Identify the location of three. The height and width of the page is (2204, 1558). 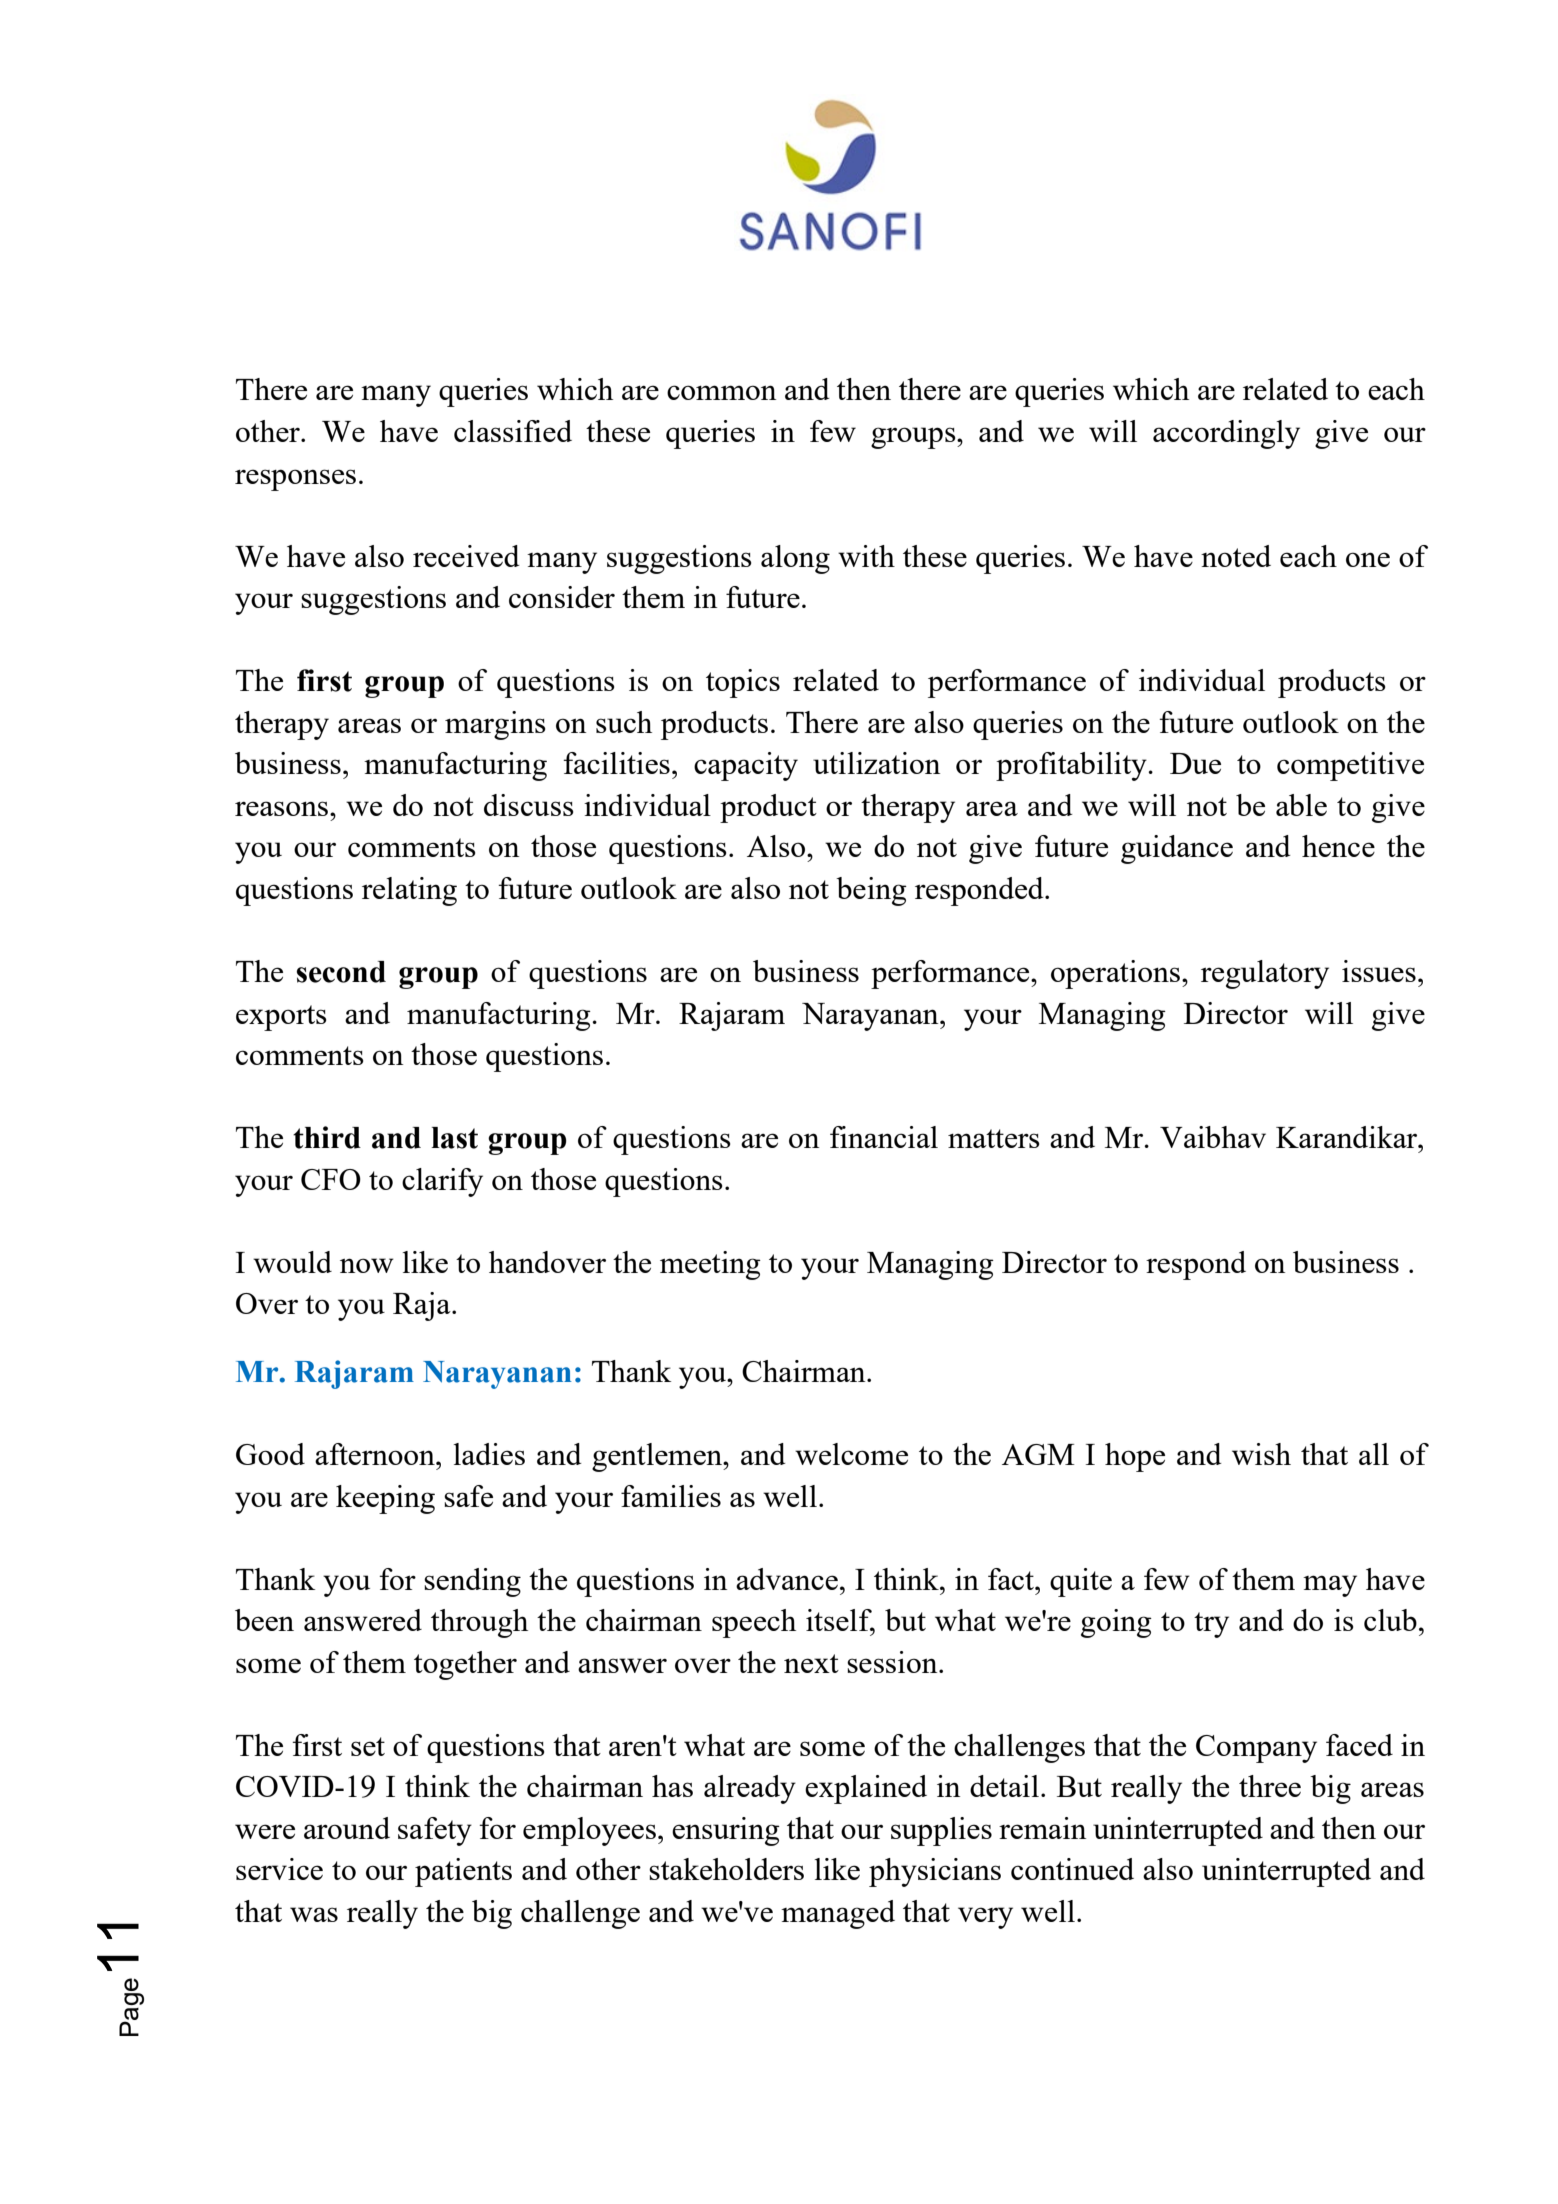
(1270, 1786).
